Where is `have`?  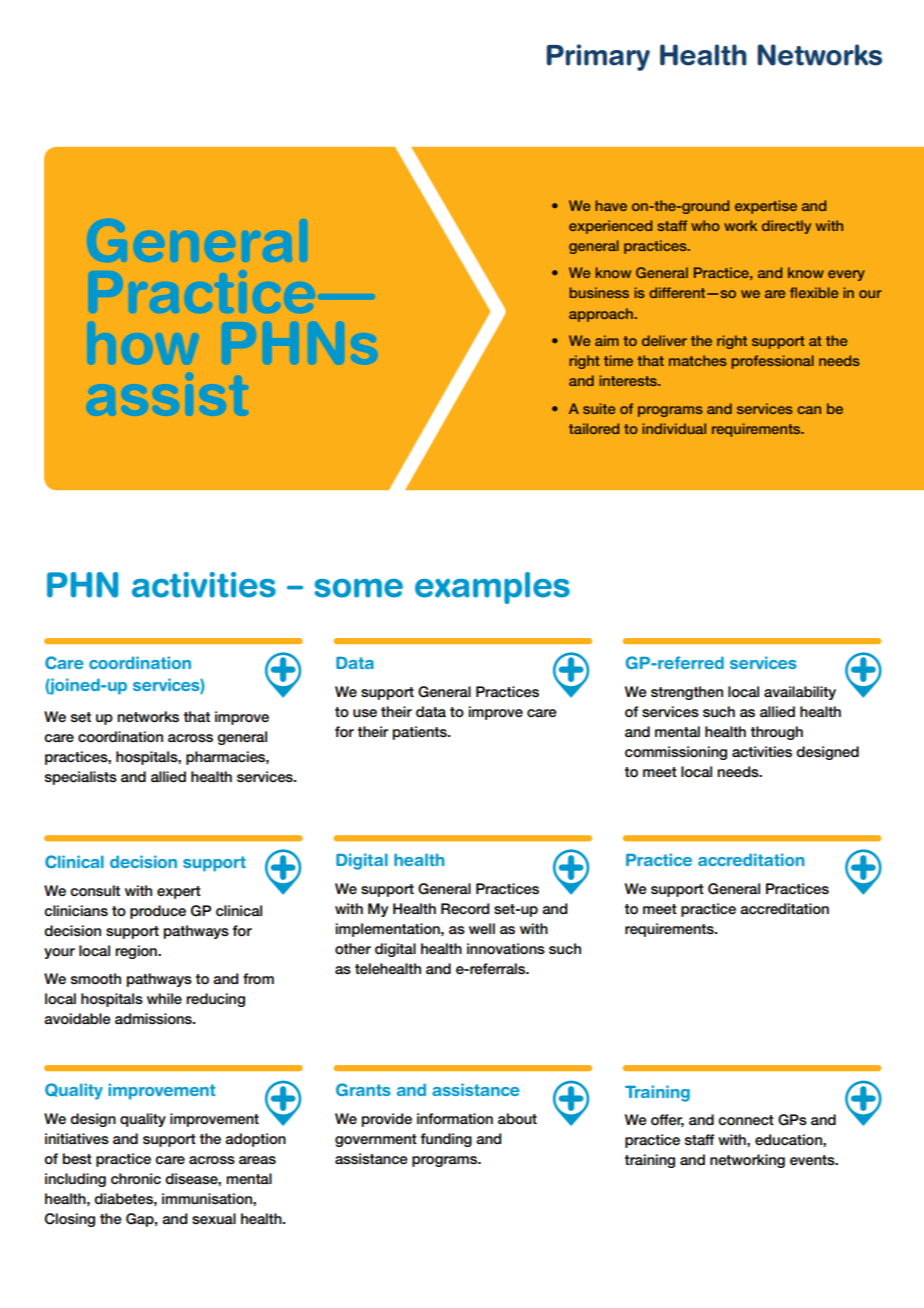 have is located at coordinates (611, 205).
